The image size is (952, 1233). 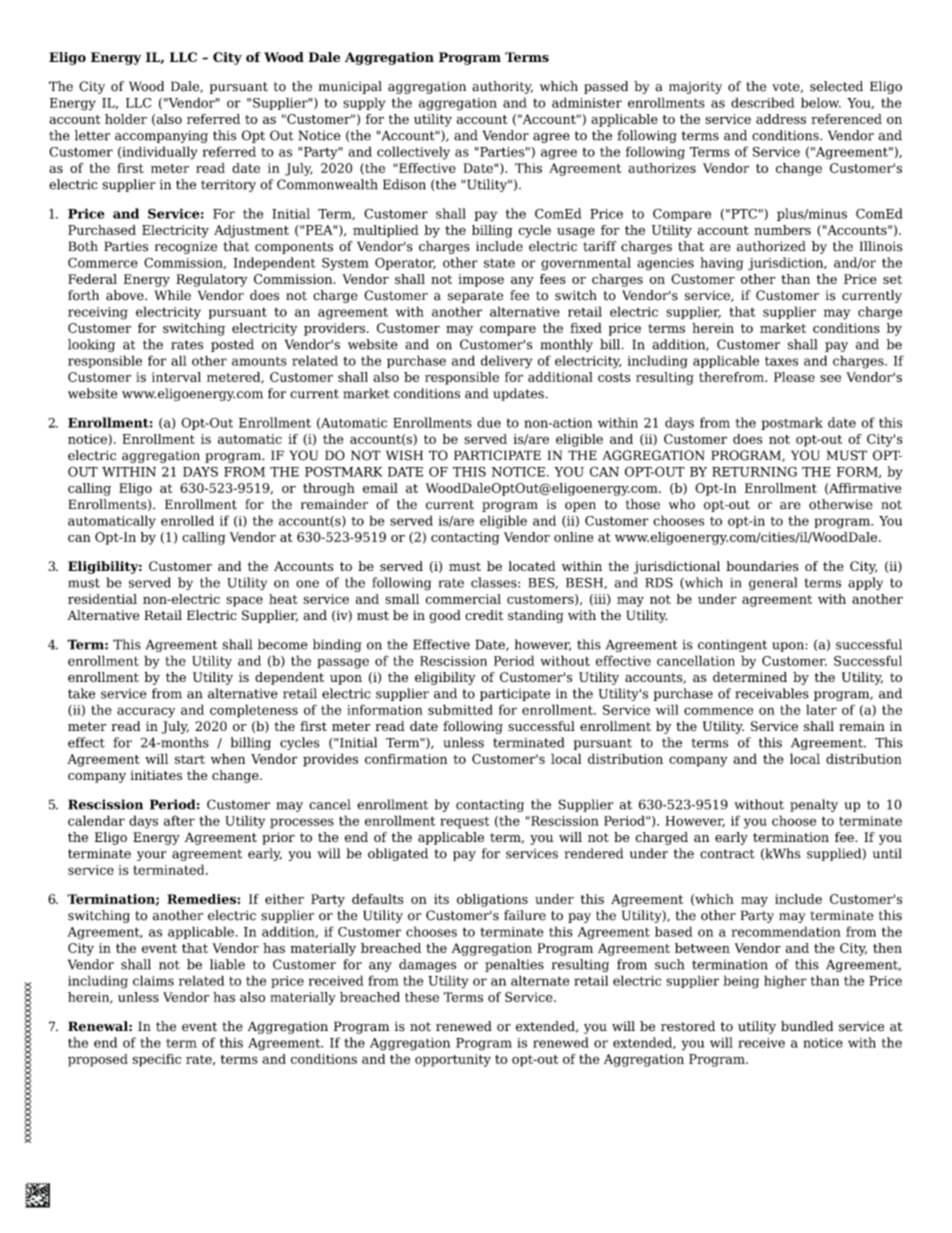 I want to click on later, so click(x=821, y=709).
